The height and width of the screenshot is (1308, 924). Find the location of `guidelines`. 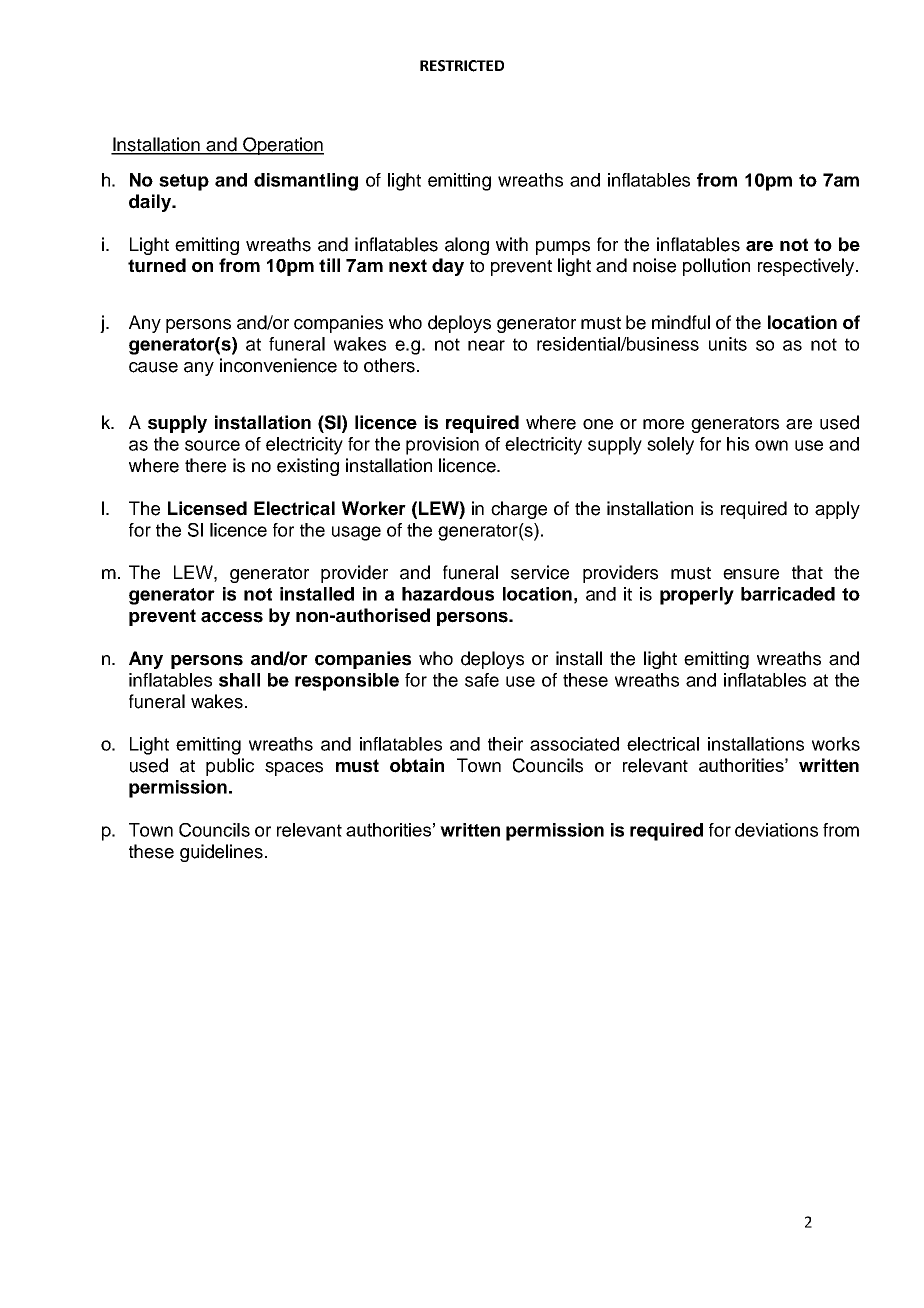

guidelines is located at coordinates (221, 853).
